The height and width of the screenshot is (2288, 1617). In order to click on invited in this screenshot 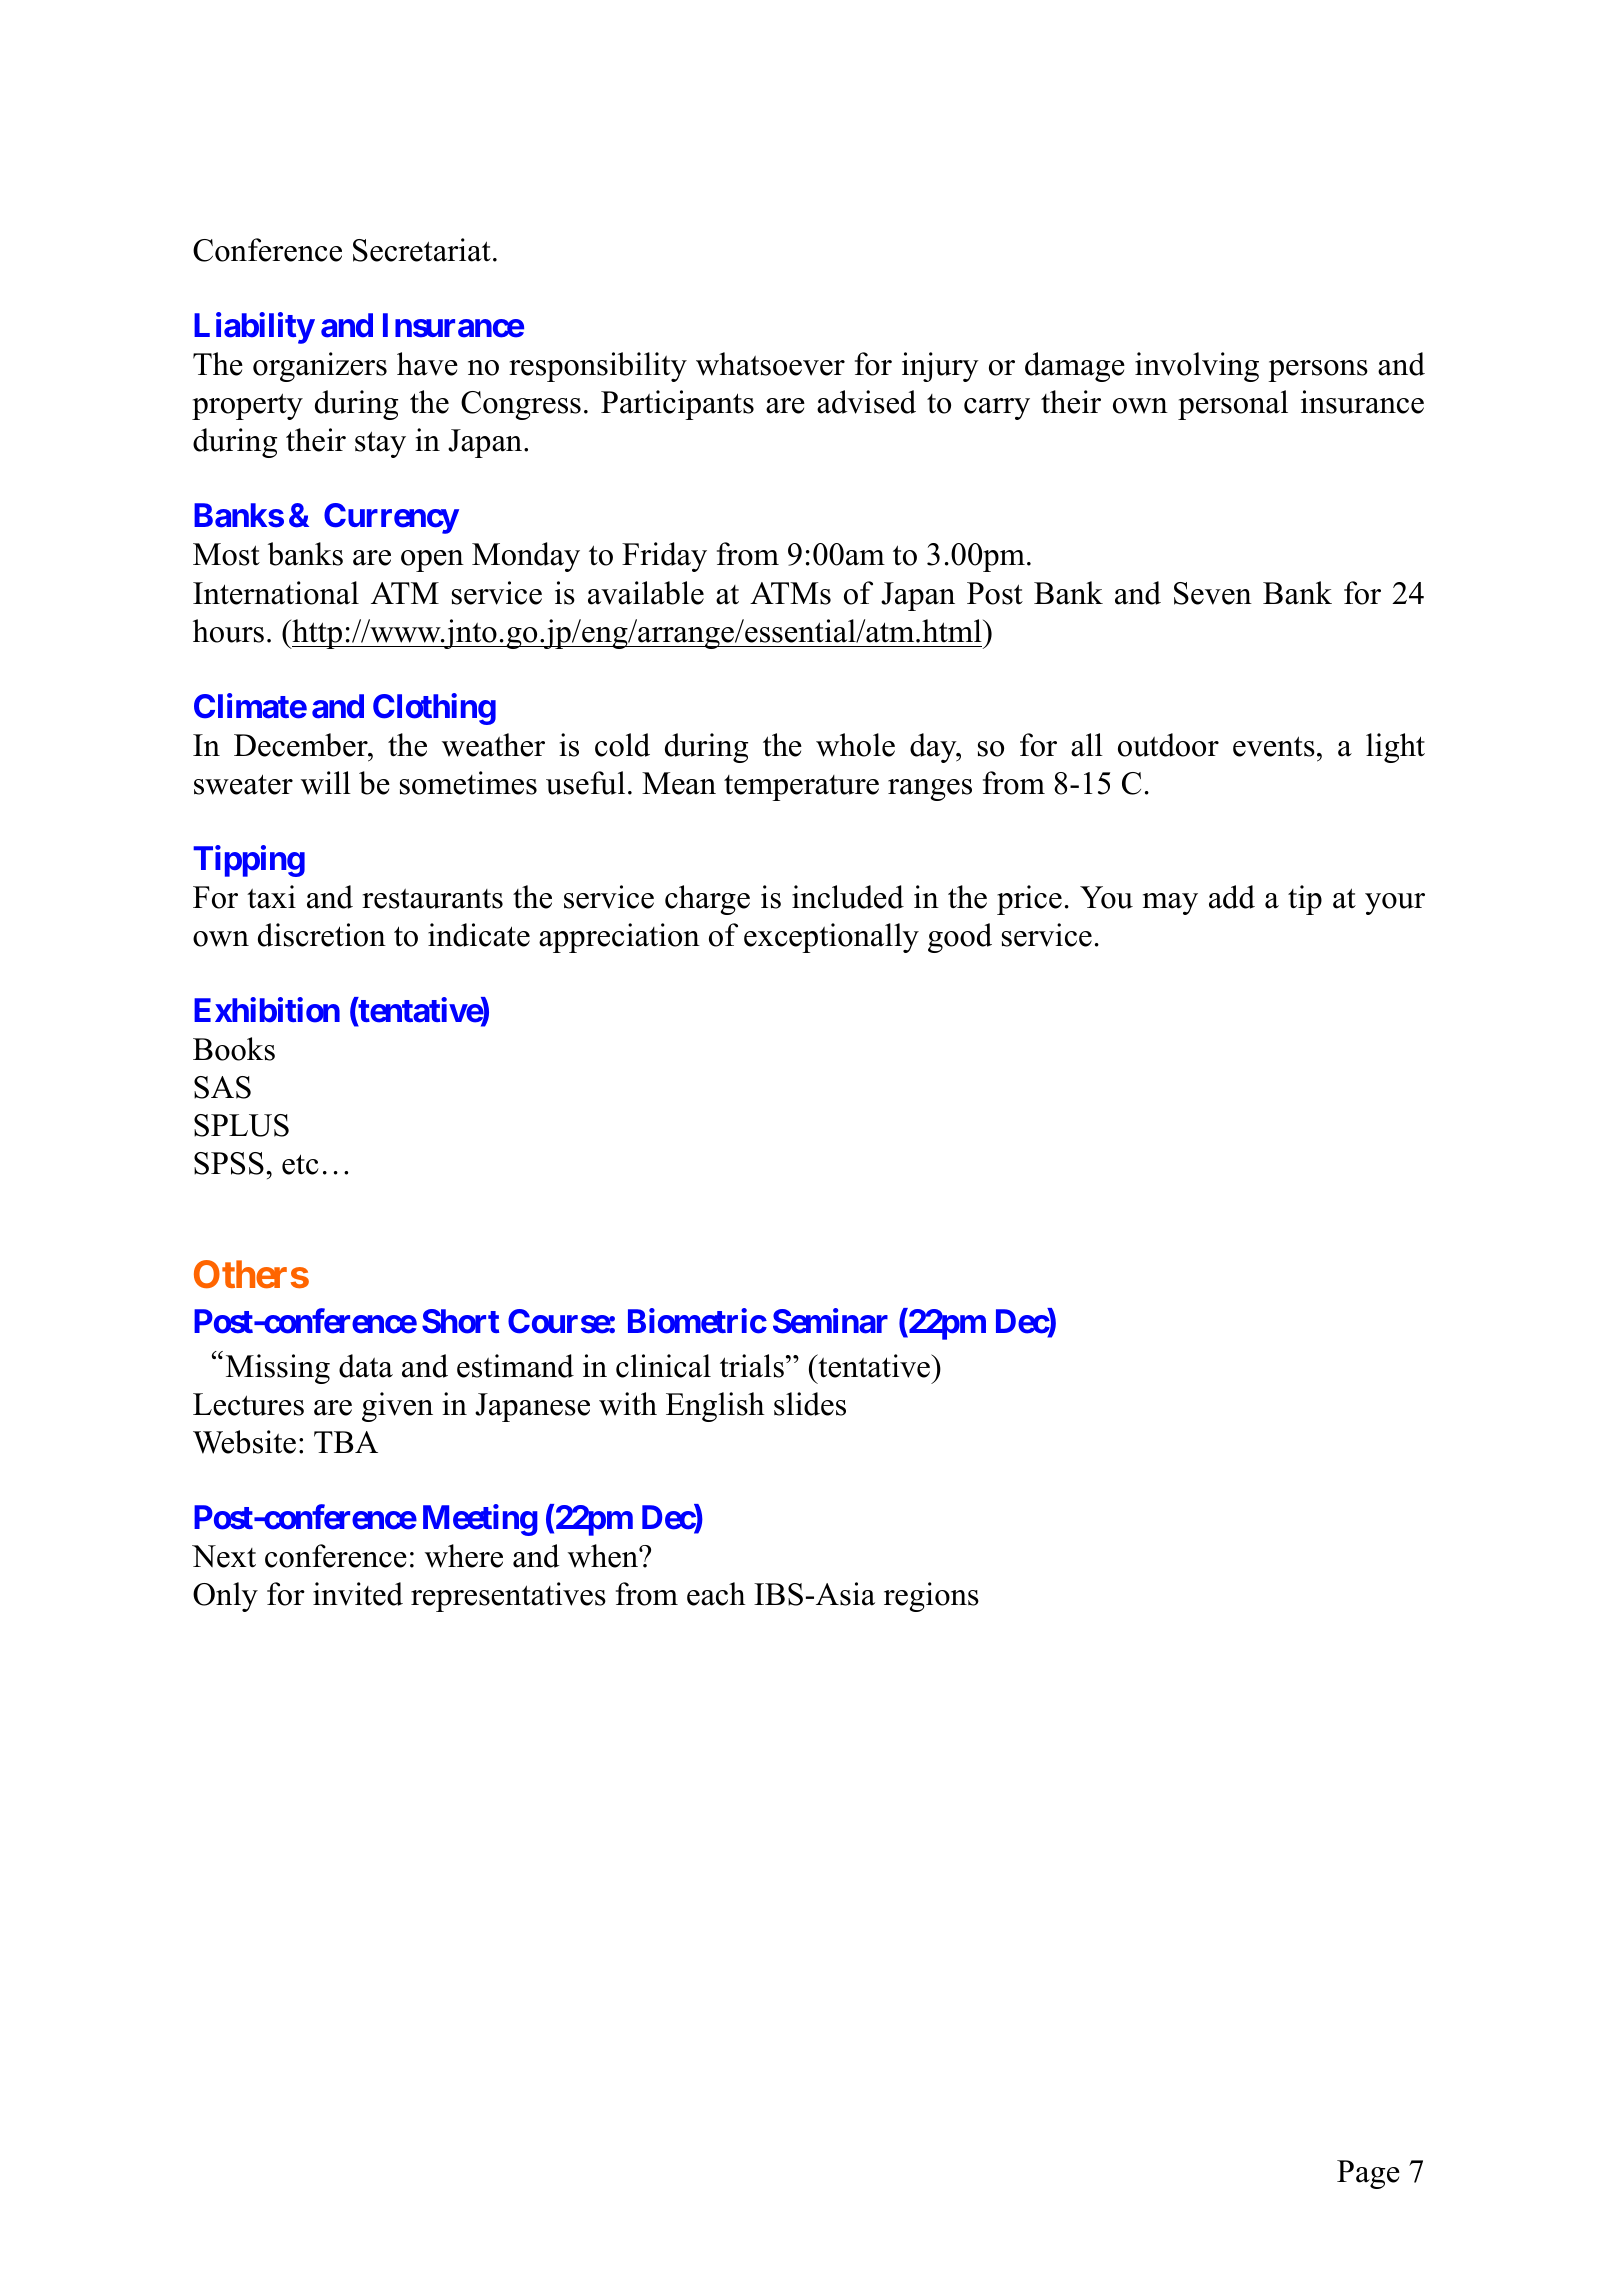, I will do `click(358, 1594)`.
